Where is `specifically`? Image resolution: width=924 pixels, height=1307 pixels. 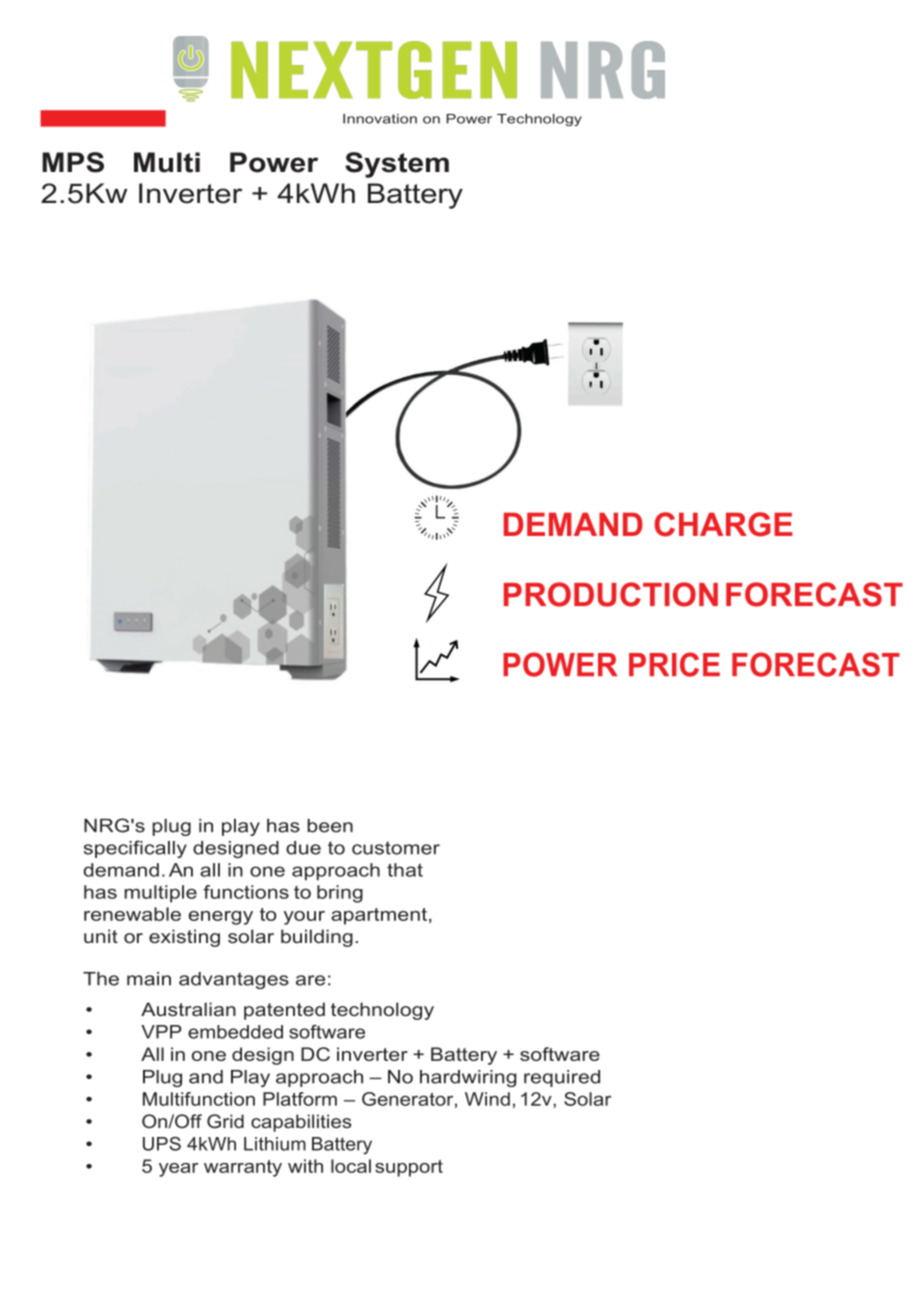
specifically is located at coordinates (135, 849).
